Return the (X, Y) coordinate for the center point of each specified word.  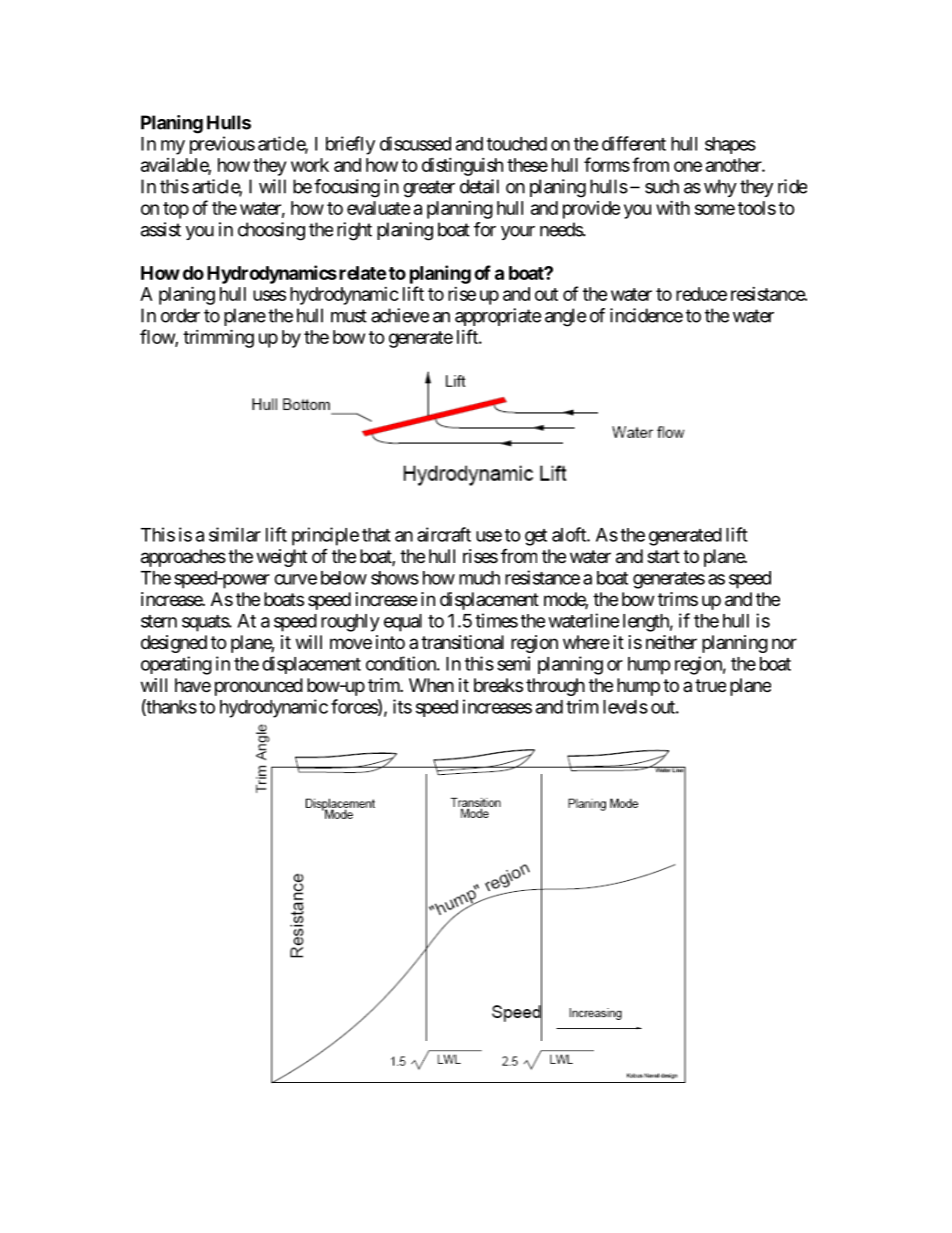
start (663, 557)
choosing (271, 231)
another (734, 165)
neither (671, 642)
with (673, 207)
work (310, 165)
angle (565, 317)
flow (158, 337)
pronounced (259, 687)
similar (235, 534)
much (479, 578)
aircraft (444, 534)
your (518, 233)
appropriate (498, 317)
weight (282, 558)
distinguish (462, 166)
